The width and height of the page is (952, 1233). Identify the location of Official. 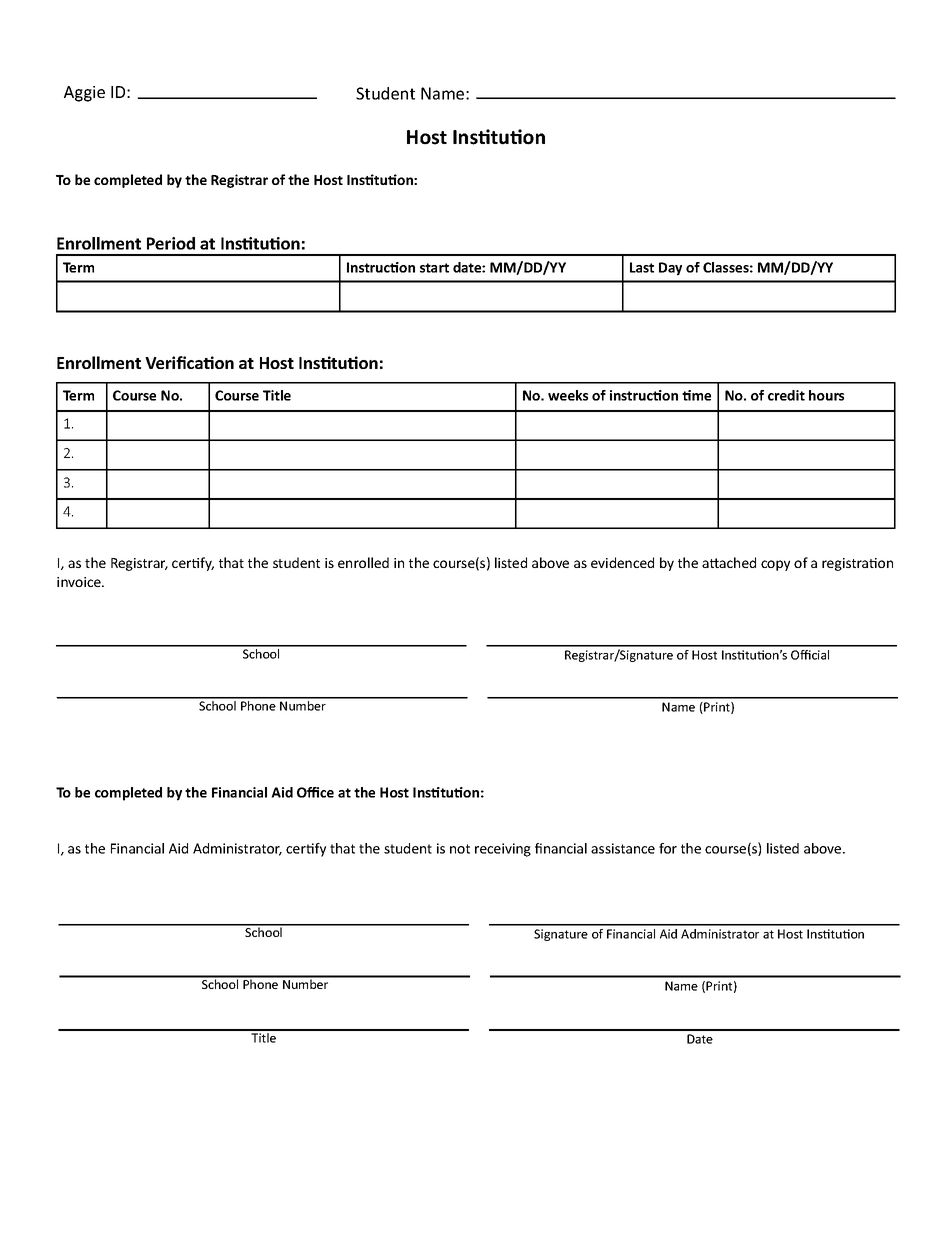
(810, 655).
